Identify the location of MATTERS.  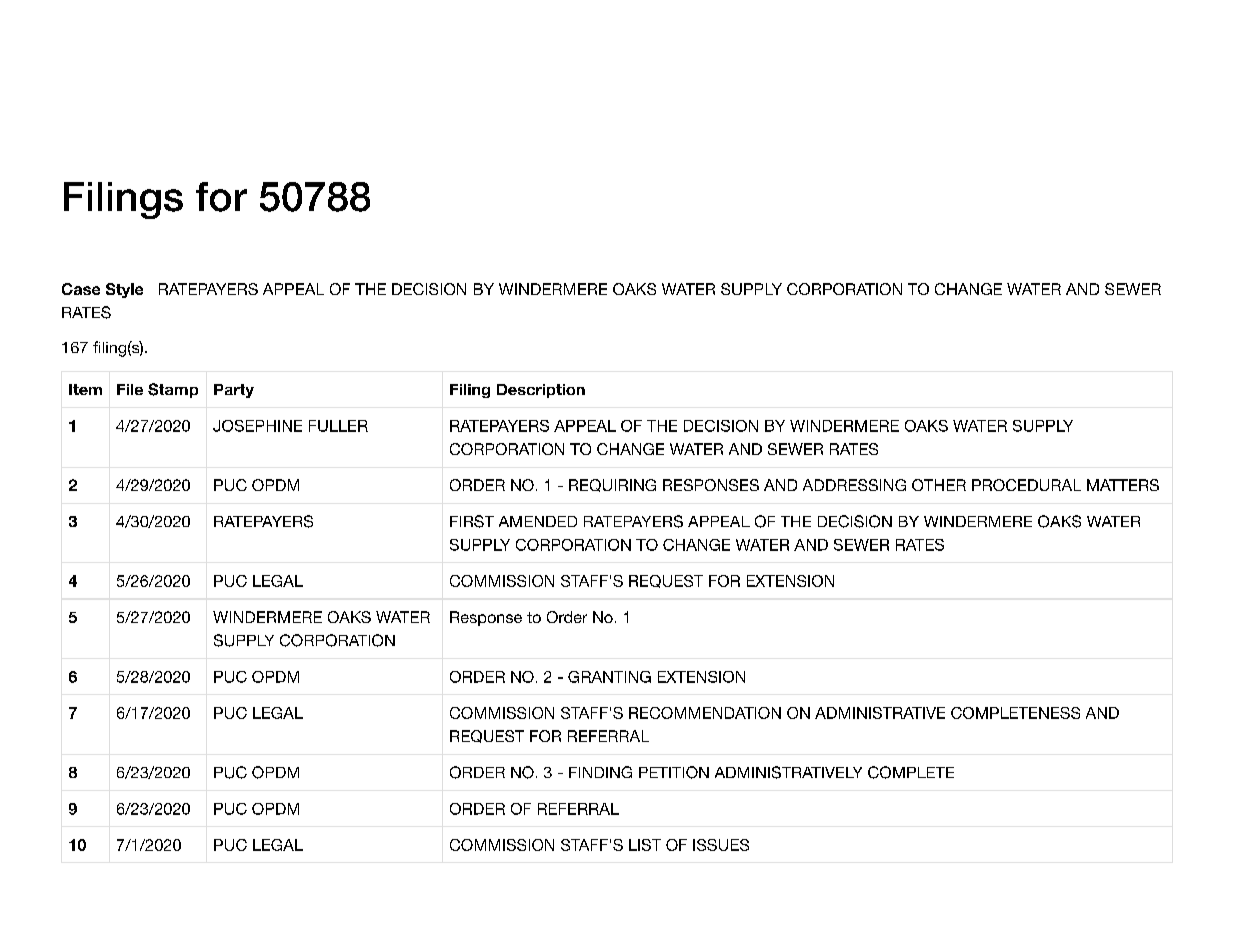
(1123, 485).
